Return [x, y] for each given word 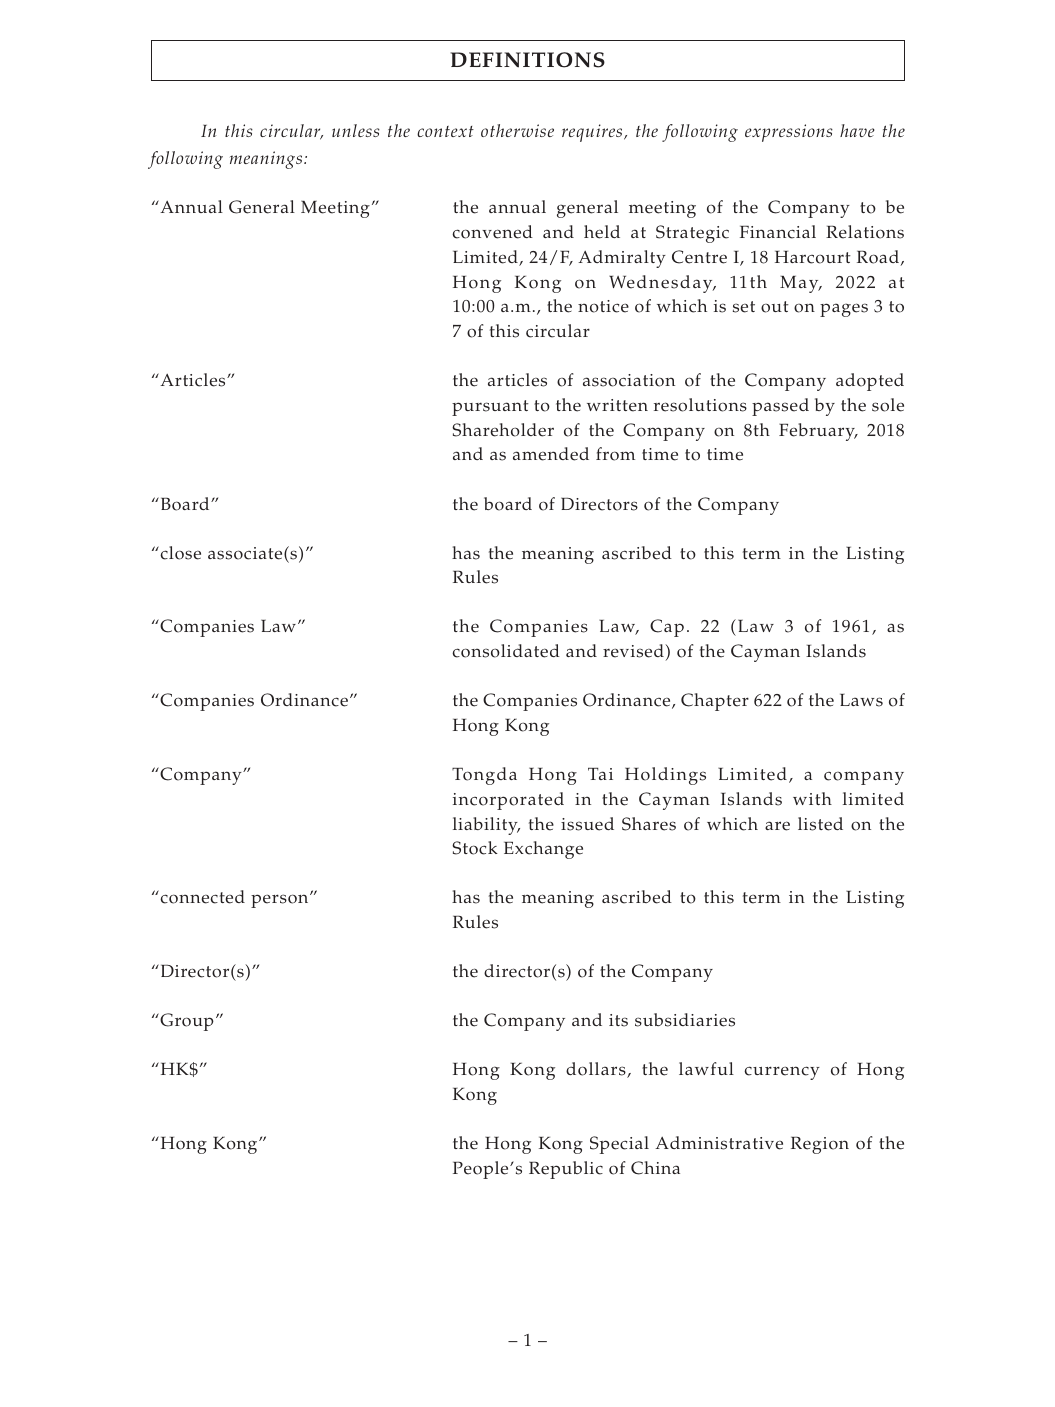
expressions [789, 133]
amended [551, 454]
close [179, 553]
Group [186, 1022]
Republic [566, 1170]
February [818, 432]
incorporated [508, 801]
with [812, 798]
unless [356, 130]
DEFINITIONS [527, 60]
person [281, 900]
